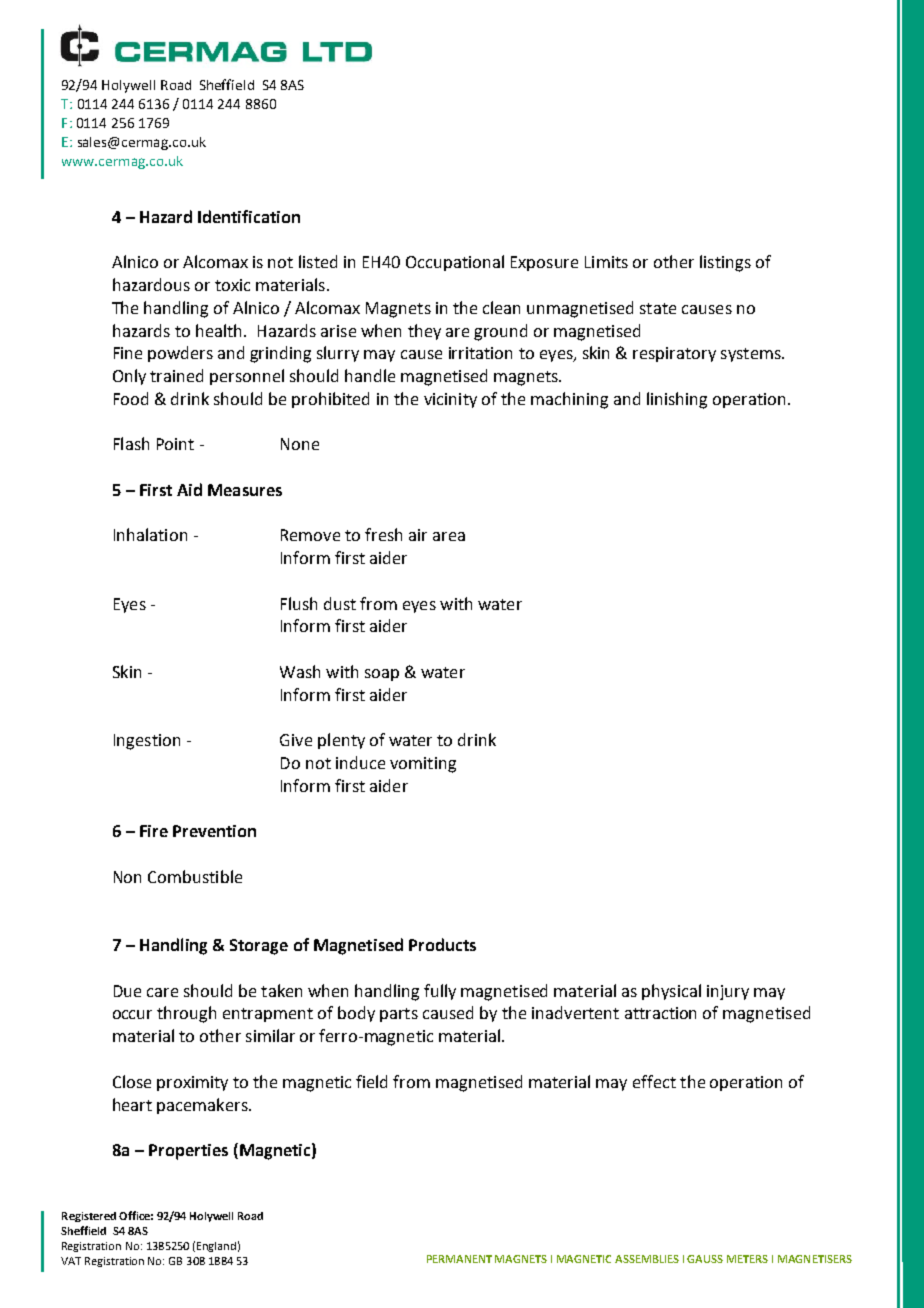 The height and width of the image is (1308, 924). What do you see at coordinates (89, 1217) in the image?
I see `Registered` at bounding box center [89, 1217].
